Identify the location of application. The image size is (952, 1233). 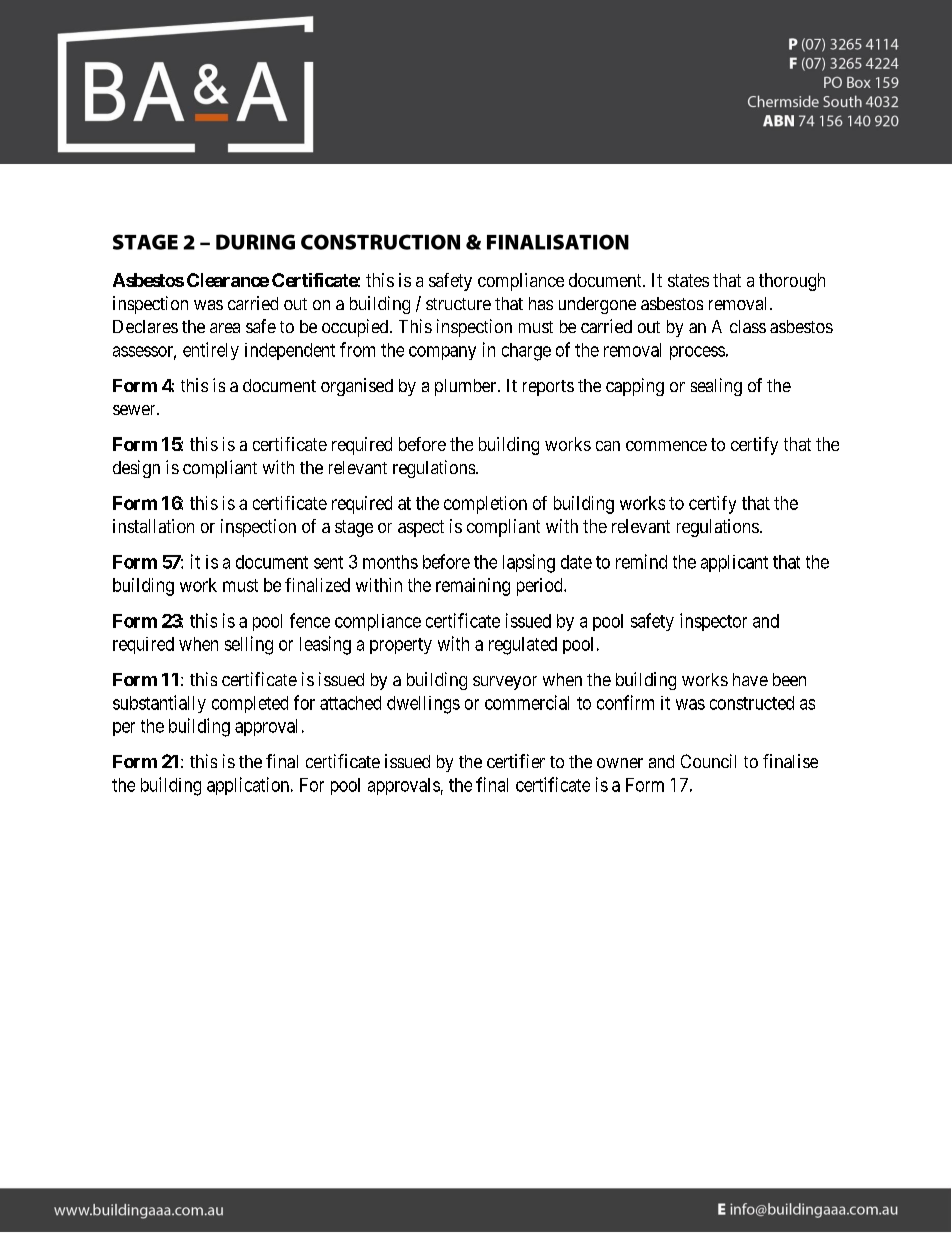
(249, 786).
